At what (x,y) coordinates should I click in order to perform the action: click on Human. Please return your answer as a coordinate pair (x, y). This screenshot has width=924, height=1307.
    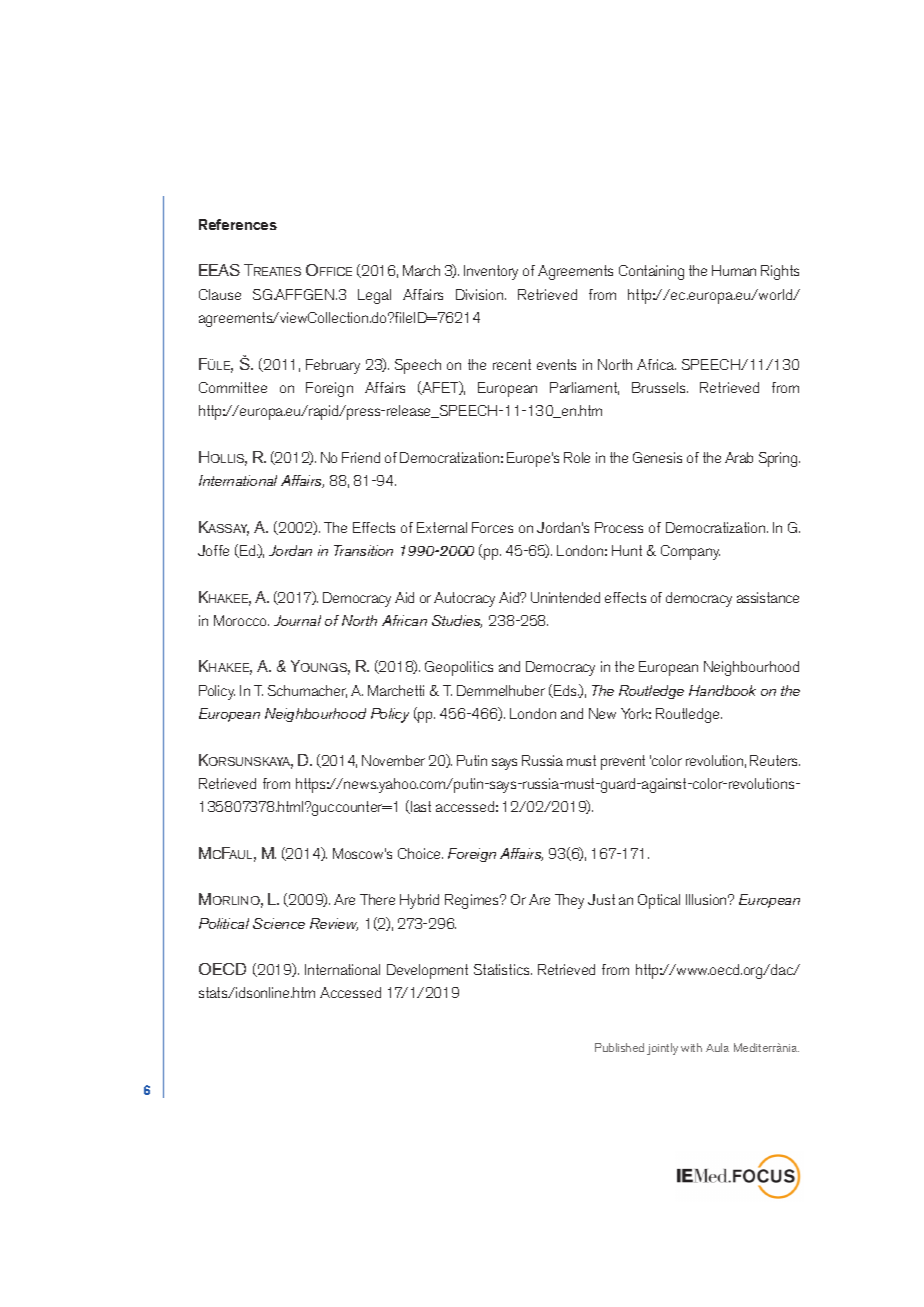
    Looking at the image, I should click on (734, 270).
